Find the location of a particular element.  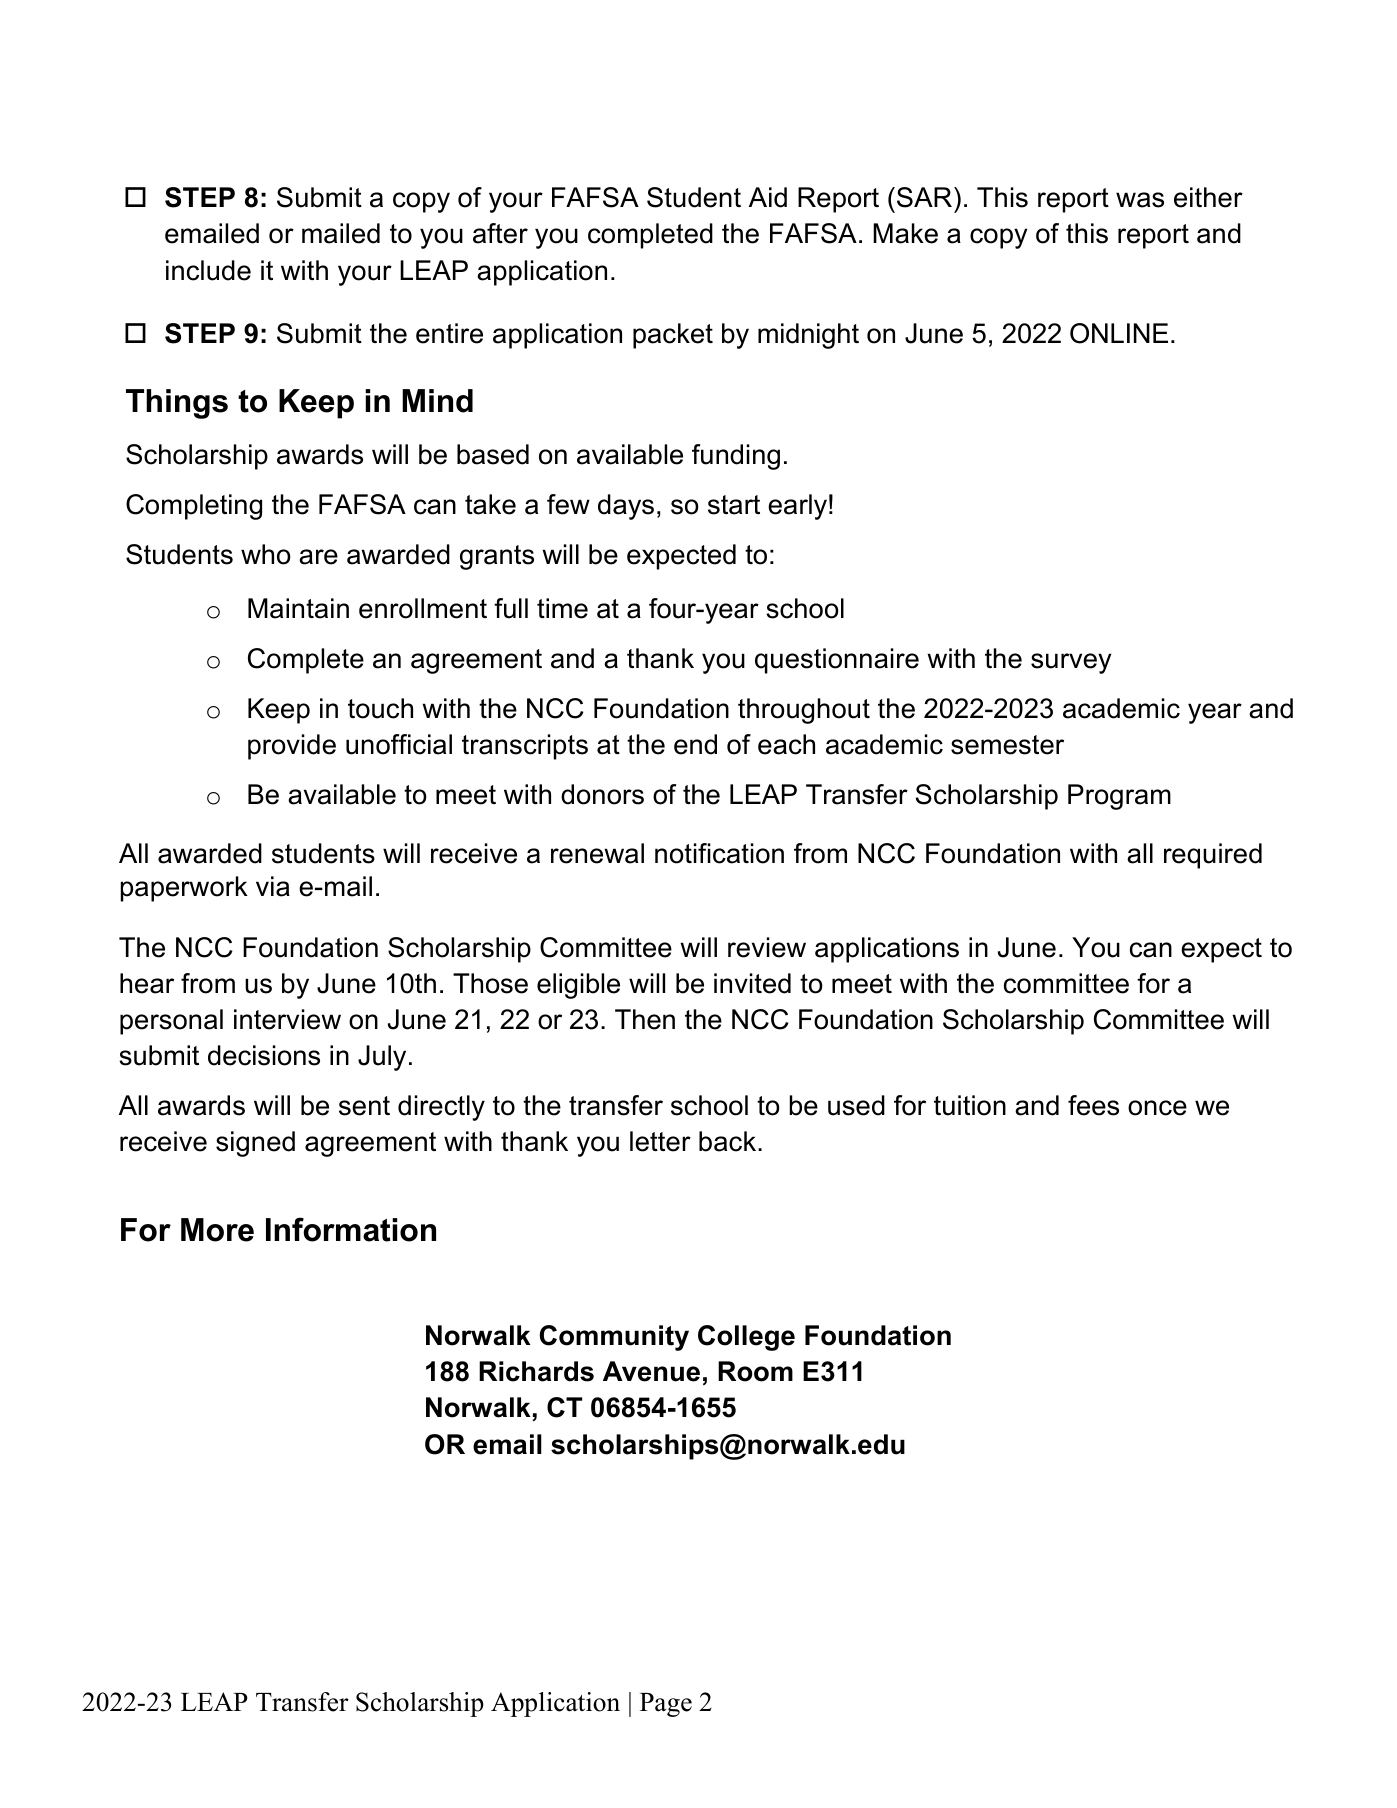

signed is located at coordinates (255, 1144).
